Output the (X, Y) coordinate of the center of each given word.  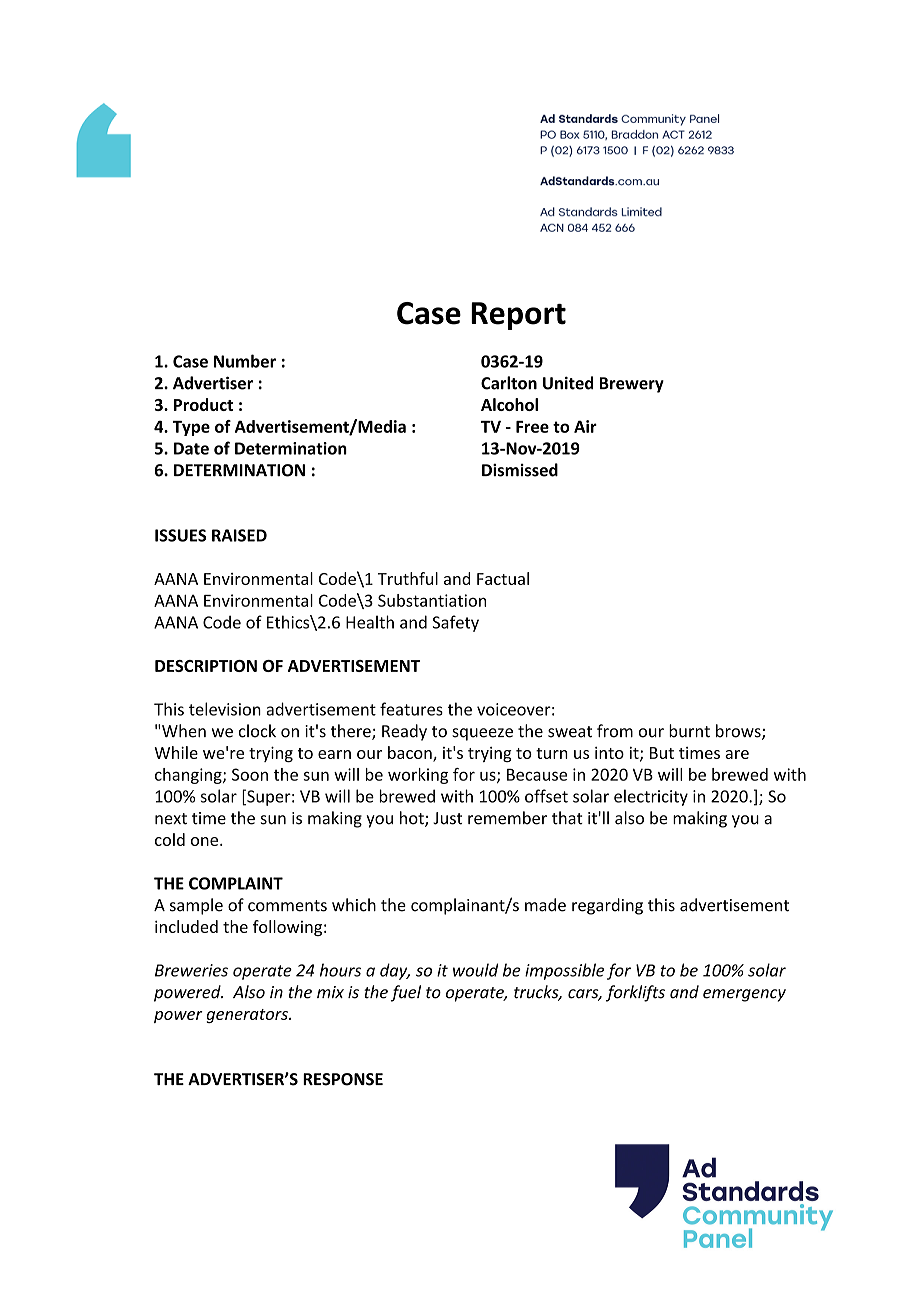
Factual (503, 578)
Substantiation (432, 600)
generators (248, 1016)
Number (245, 361)
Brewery (632, 385)
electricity (651, 797)
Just (447, 818)
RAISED (239, 535)
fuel (405, 993)
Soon (250, 774)
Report (518, 316)
